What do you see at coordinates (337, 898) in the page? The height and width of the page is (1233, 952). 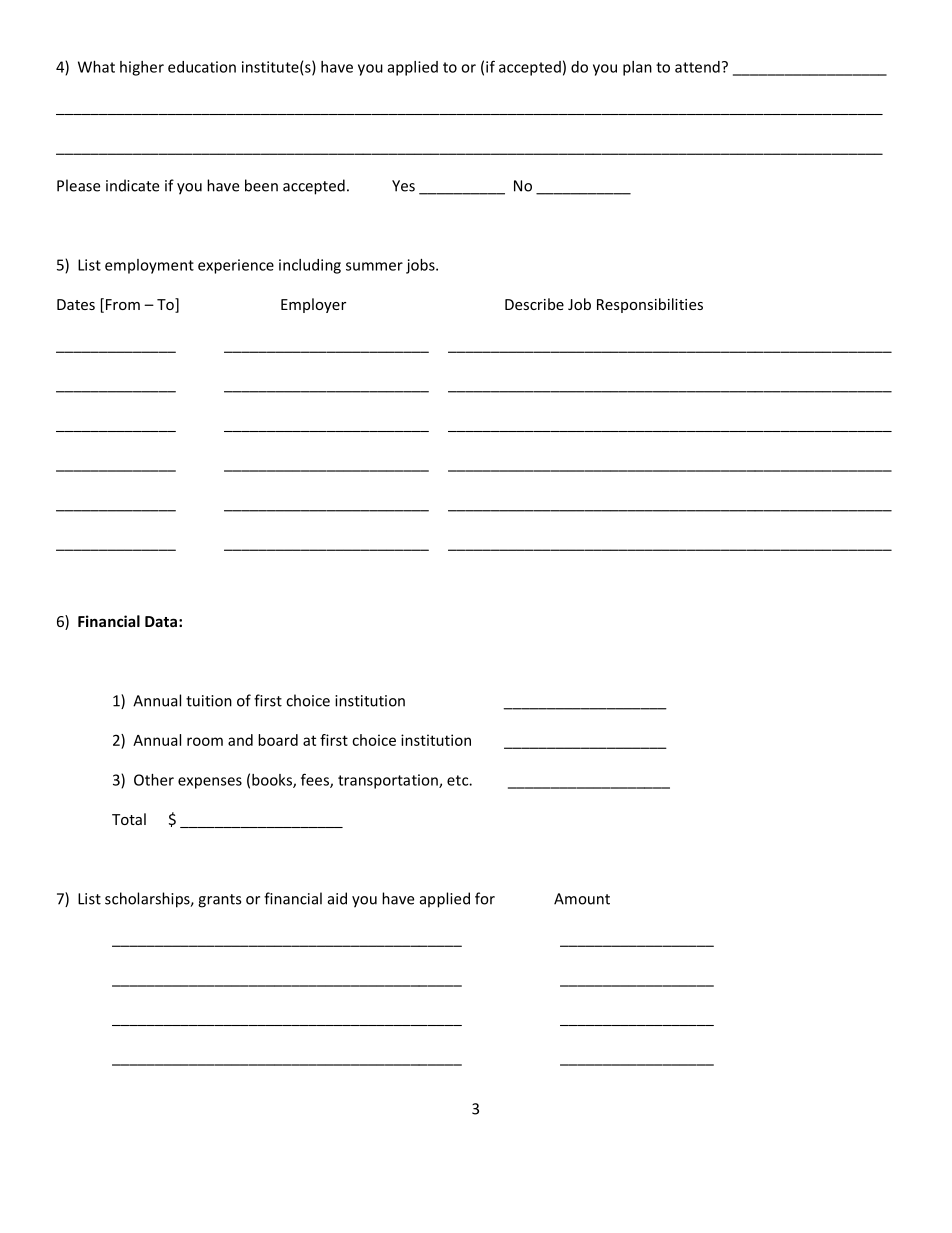 I see `aid` at bounding box center [337, 898].
